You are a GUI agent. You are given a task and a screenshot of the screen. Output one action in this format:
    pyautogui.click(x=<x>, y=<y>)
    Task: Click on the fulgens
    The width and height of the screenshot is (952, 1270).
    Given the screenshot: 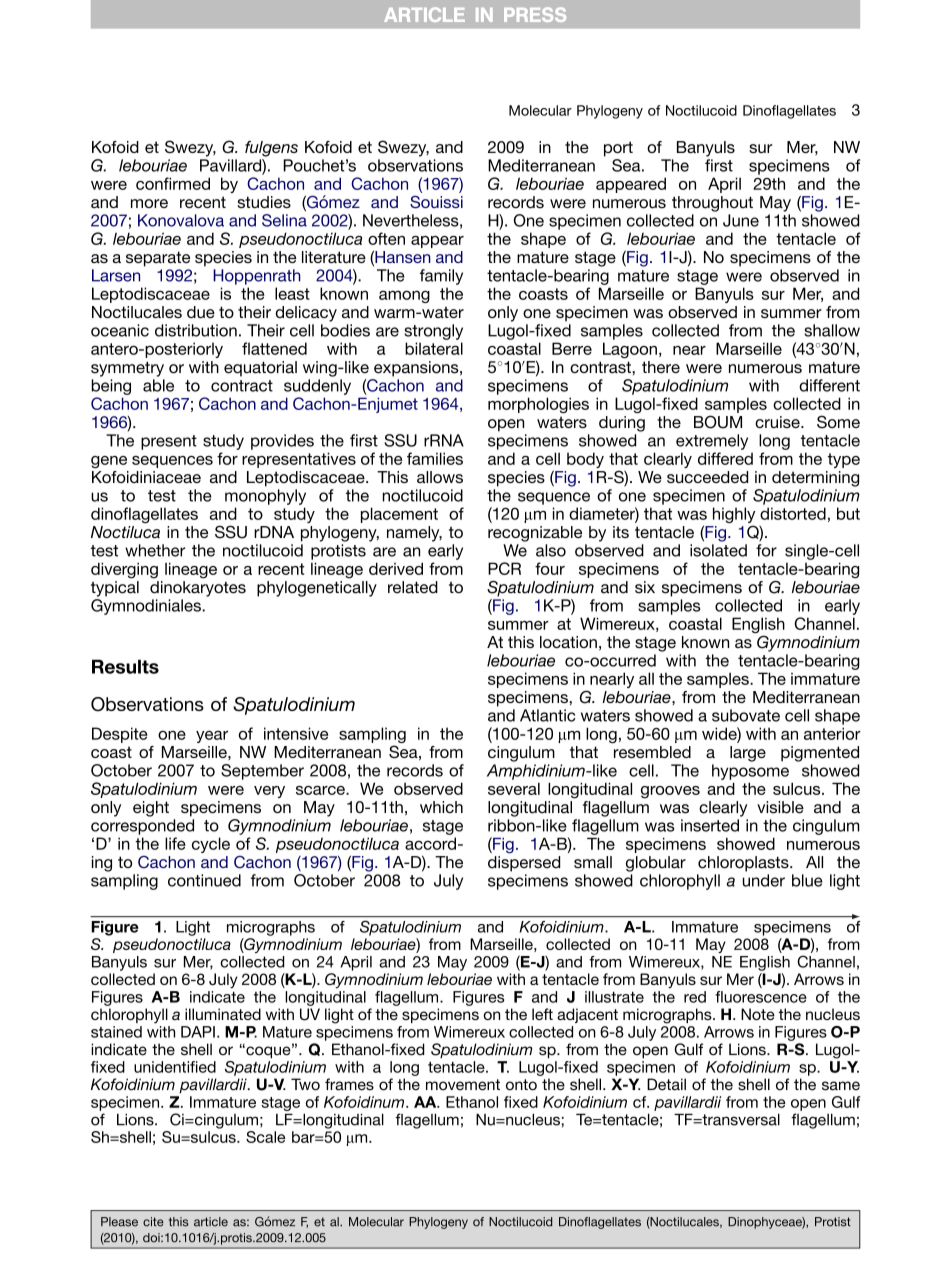 What is the action you would take?
    pyautogui.click(x=271, y=149)
